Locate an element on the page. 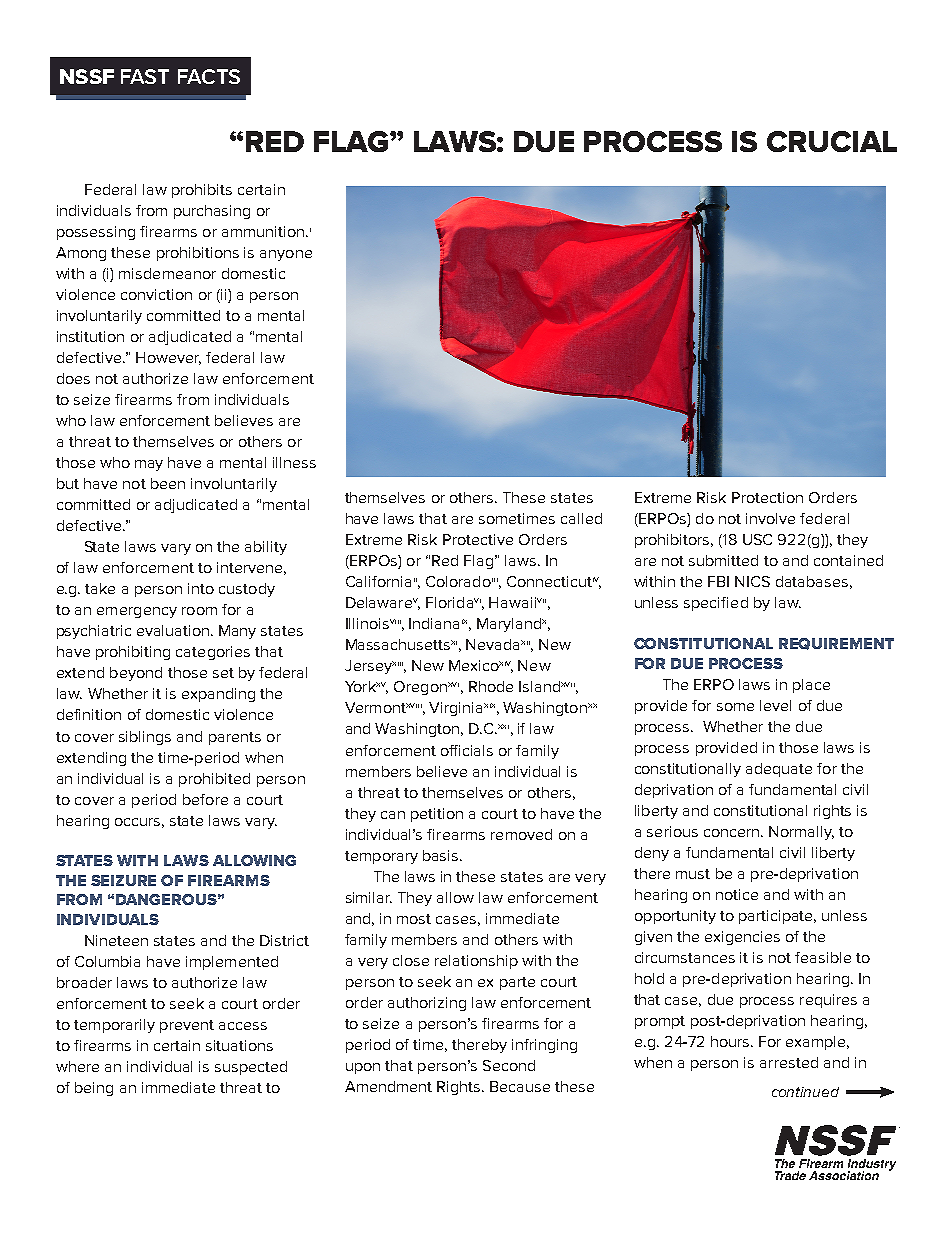 This page has height=1233, width=952. prevent is located at coordinates (187, 1026).
